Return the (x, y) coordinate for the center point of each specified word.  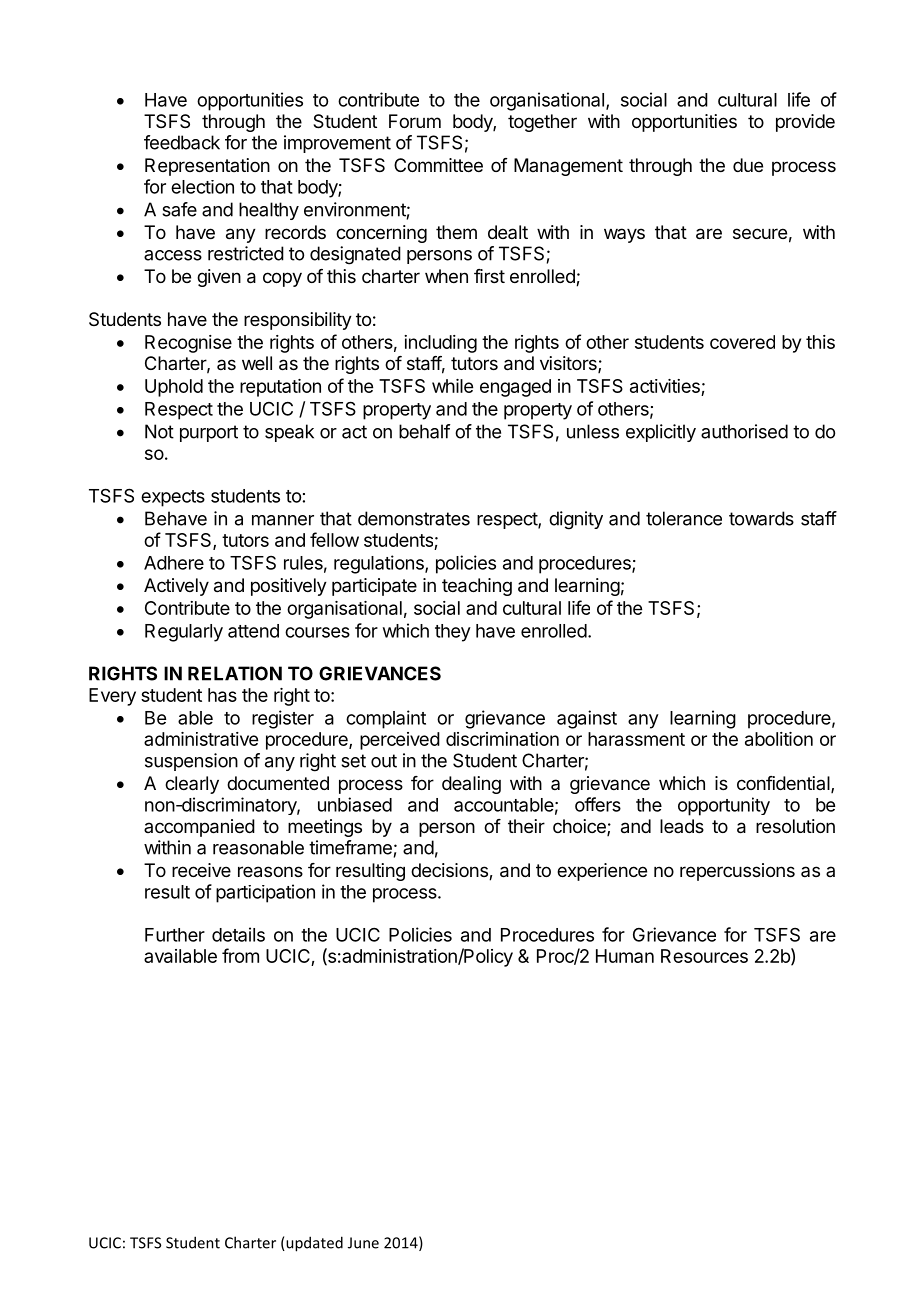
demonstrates (414, 518)
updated (313, 1244)
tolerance (684, 518)
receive (201, 870)
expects (173, 498)
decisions (450, 871)
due (748, 165)
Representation (207, 167)
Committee (438, 165)
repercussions (737, 872)
